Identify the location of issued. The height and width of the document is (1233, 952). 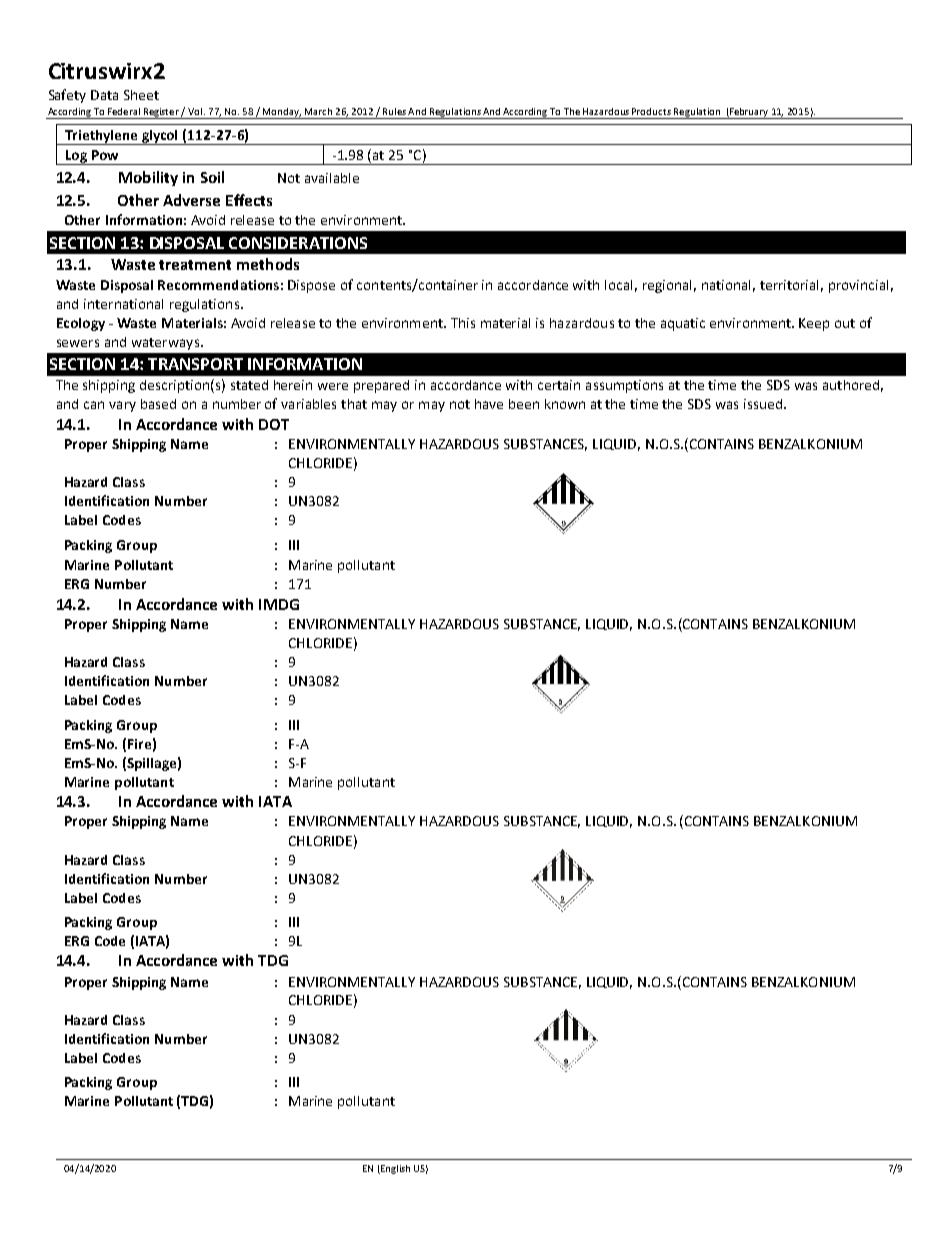
(763, 404).
